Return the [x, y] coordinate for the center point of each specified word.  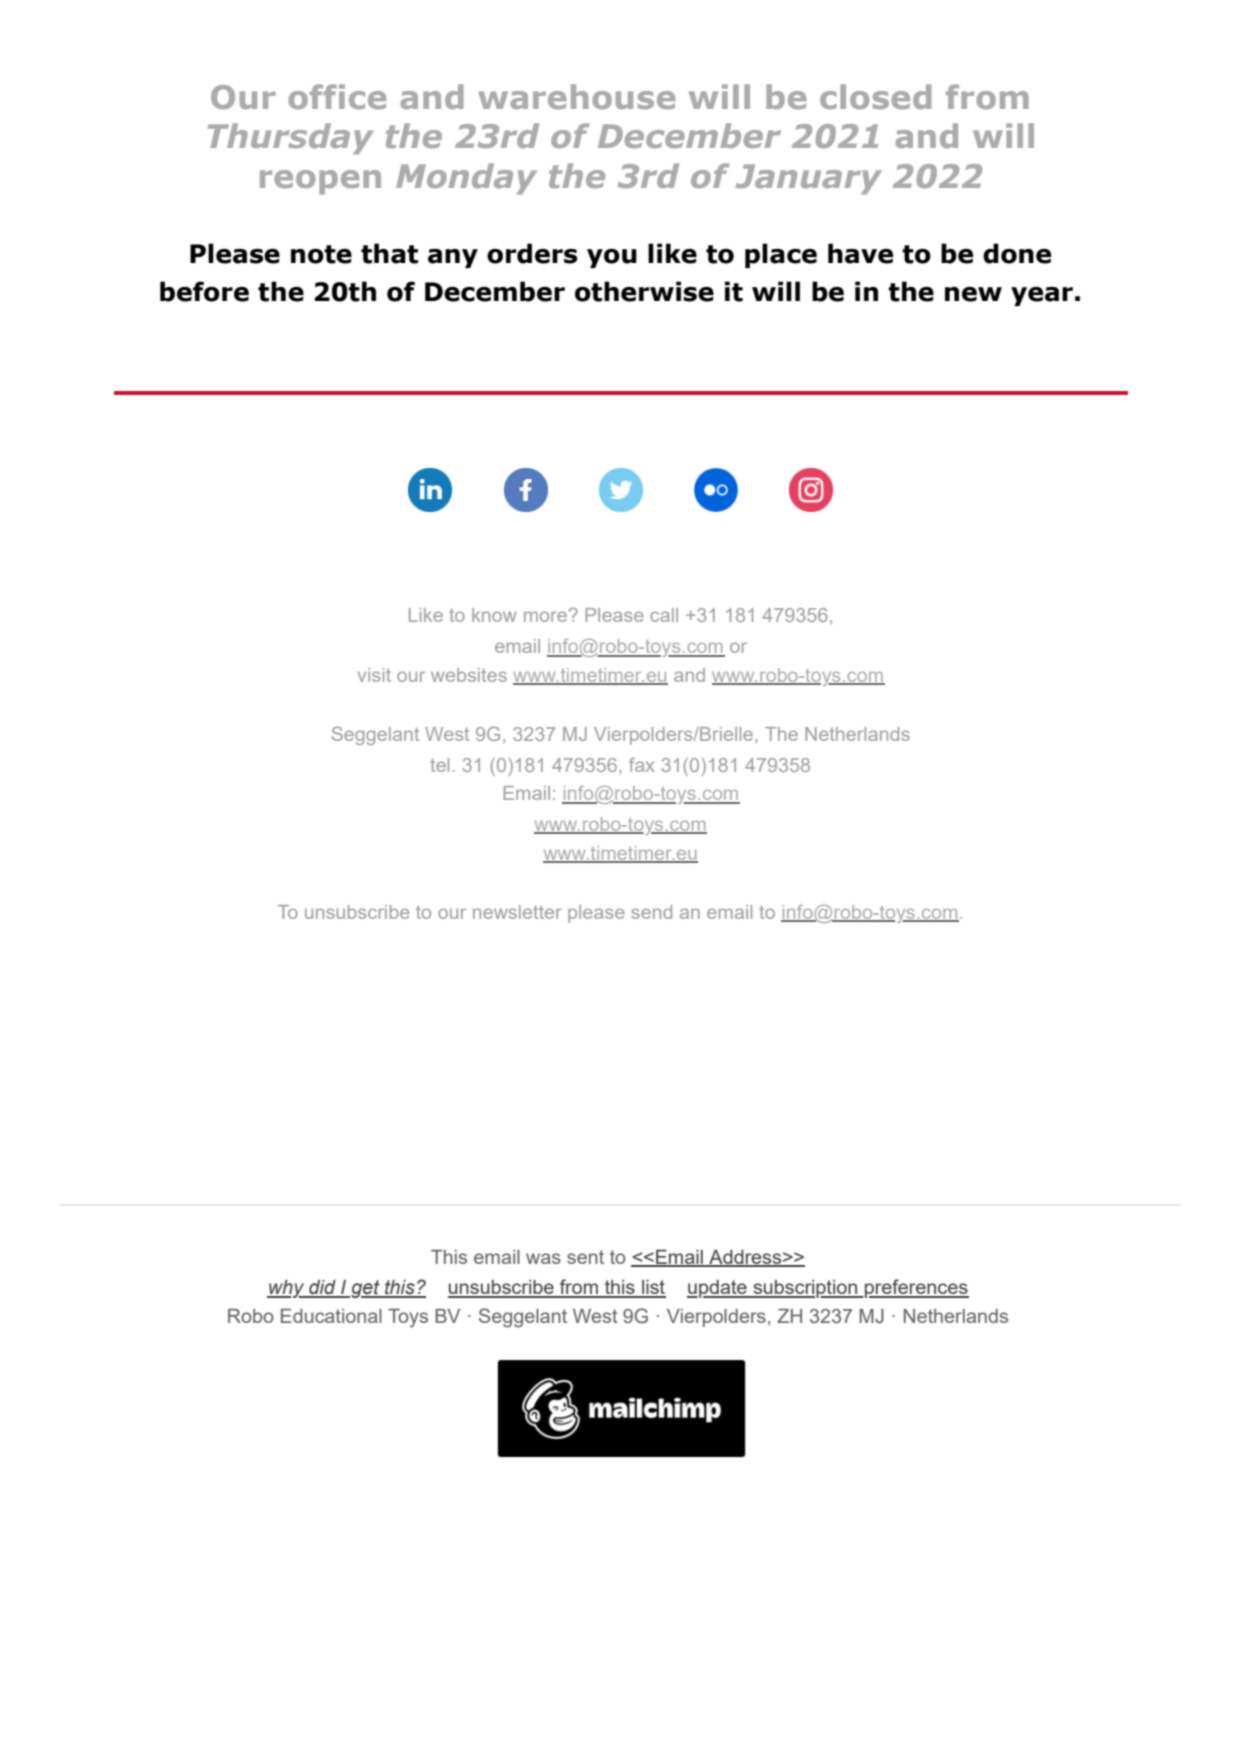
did [322, 1288]
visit [374, 675]
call [664, 615]
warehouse [576, 96]
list [653, 1288]
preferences [916, 1288]
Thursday [291, 139]
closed [876, 96]
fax [641, 764]
